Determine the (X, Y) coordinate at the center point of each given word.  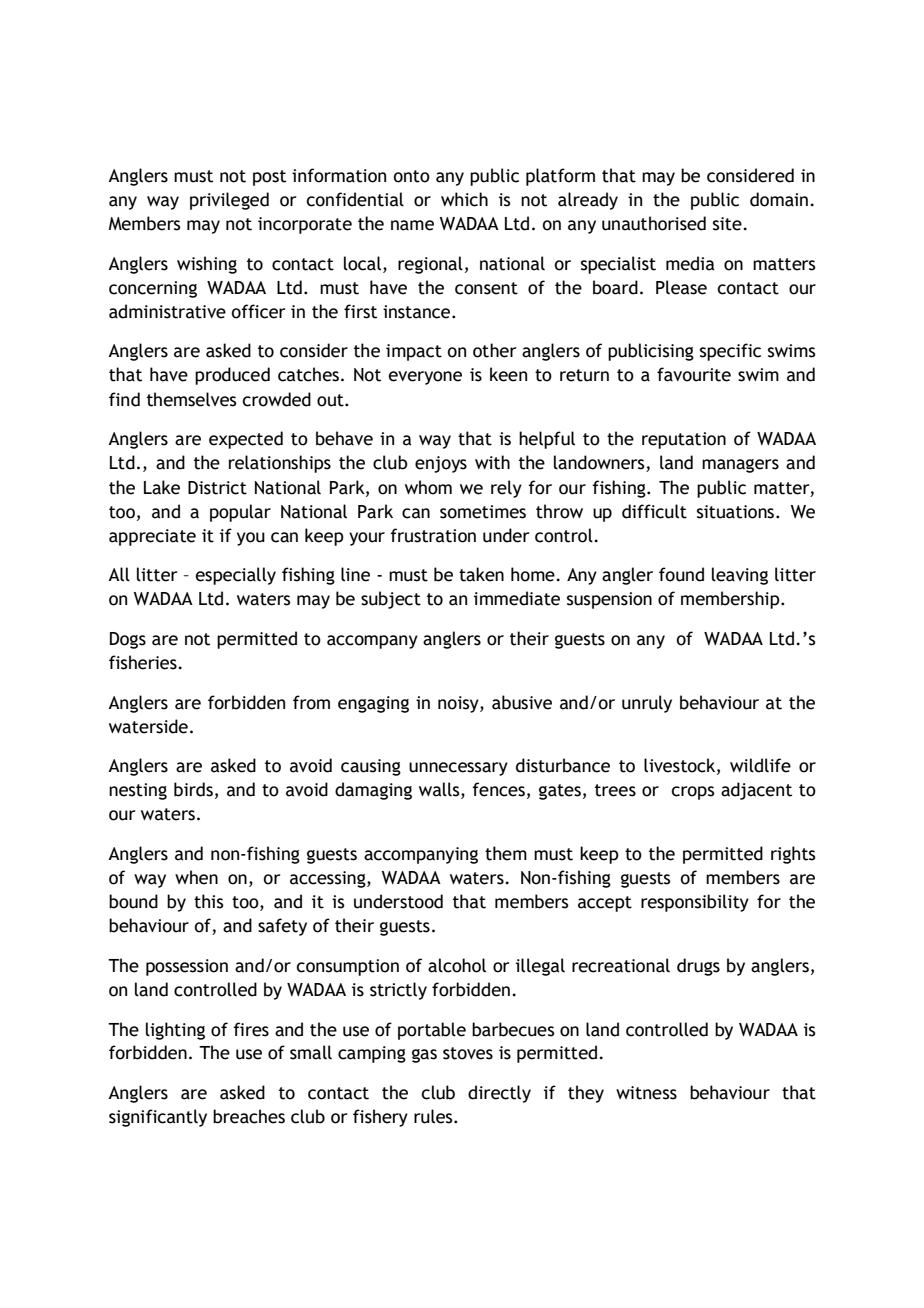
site (728, 224)
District (217, 488)
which (464, 199)
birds (193, 789)
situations (737, 512)
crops (693, 793)
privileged (229, 201)
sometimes (483, 512)
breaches (249, 1116)
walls (440, 790)
